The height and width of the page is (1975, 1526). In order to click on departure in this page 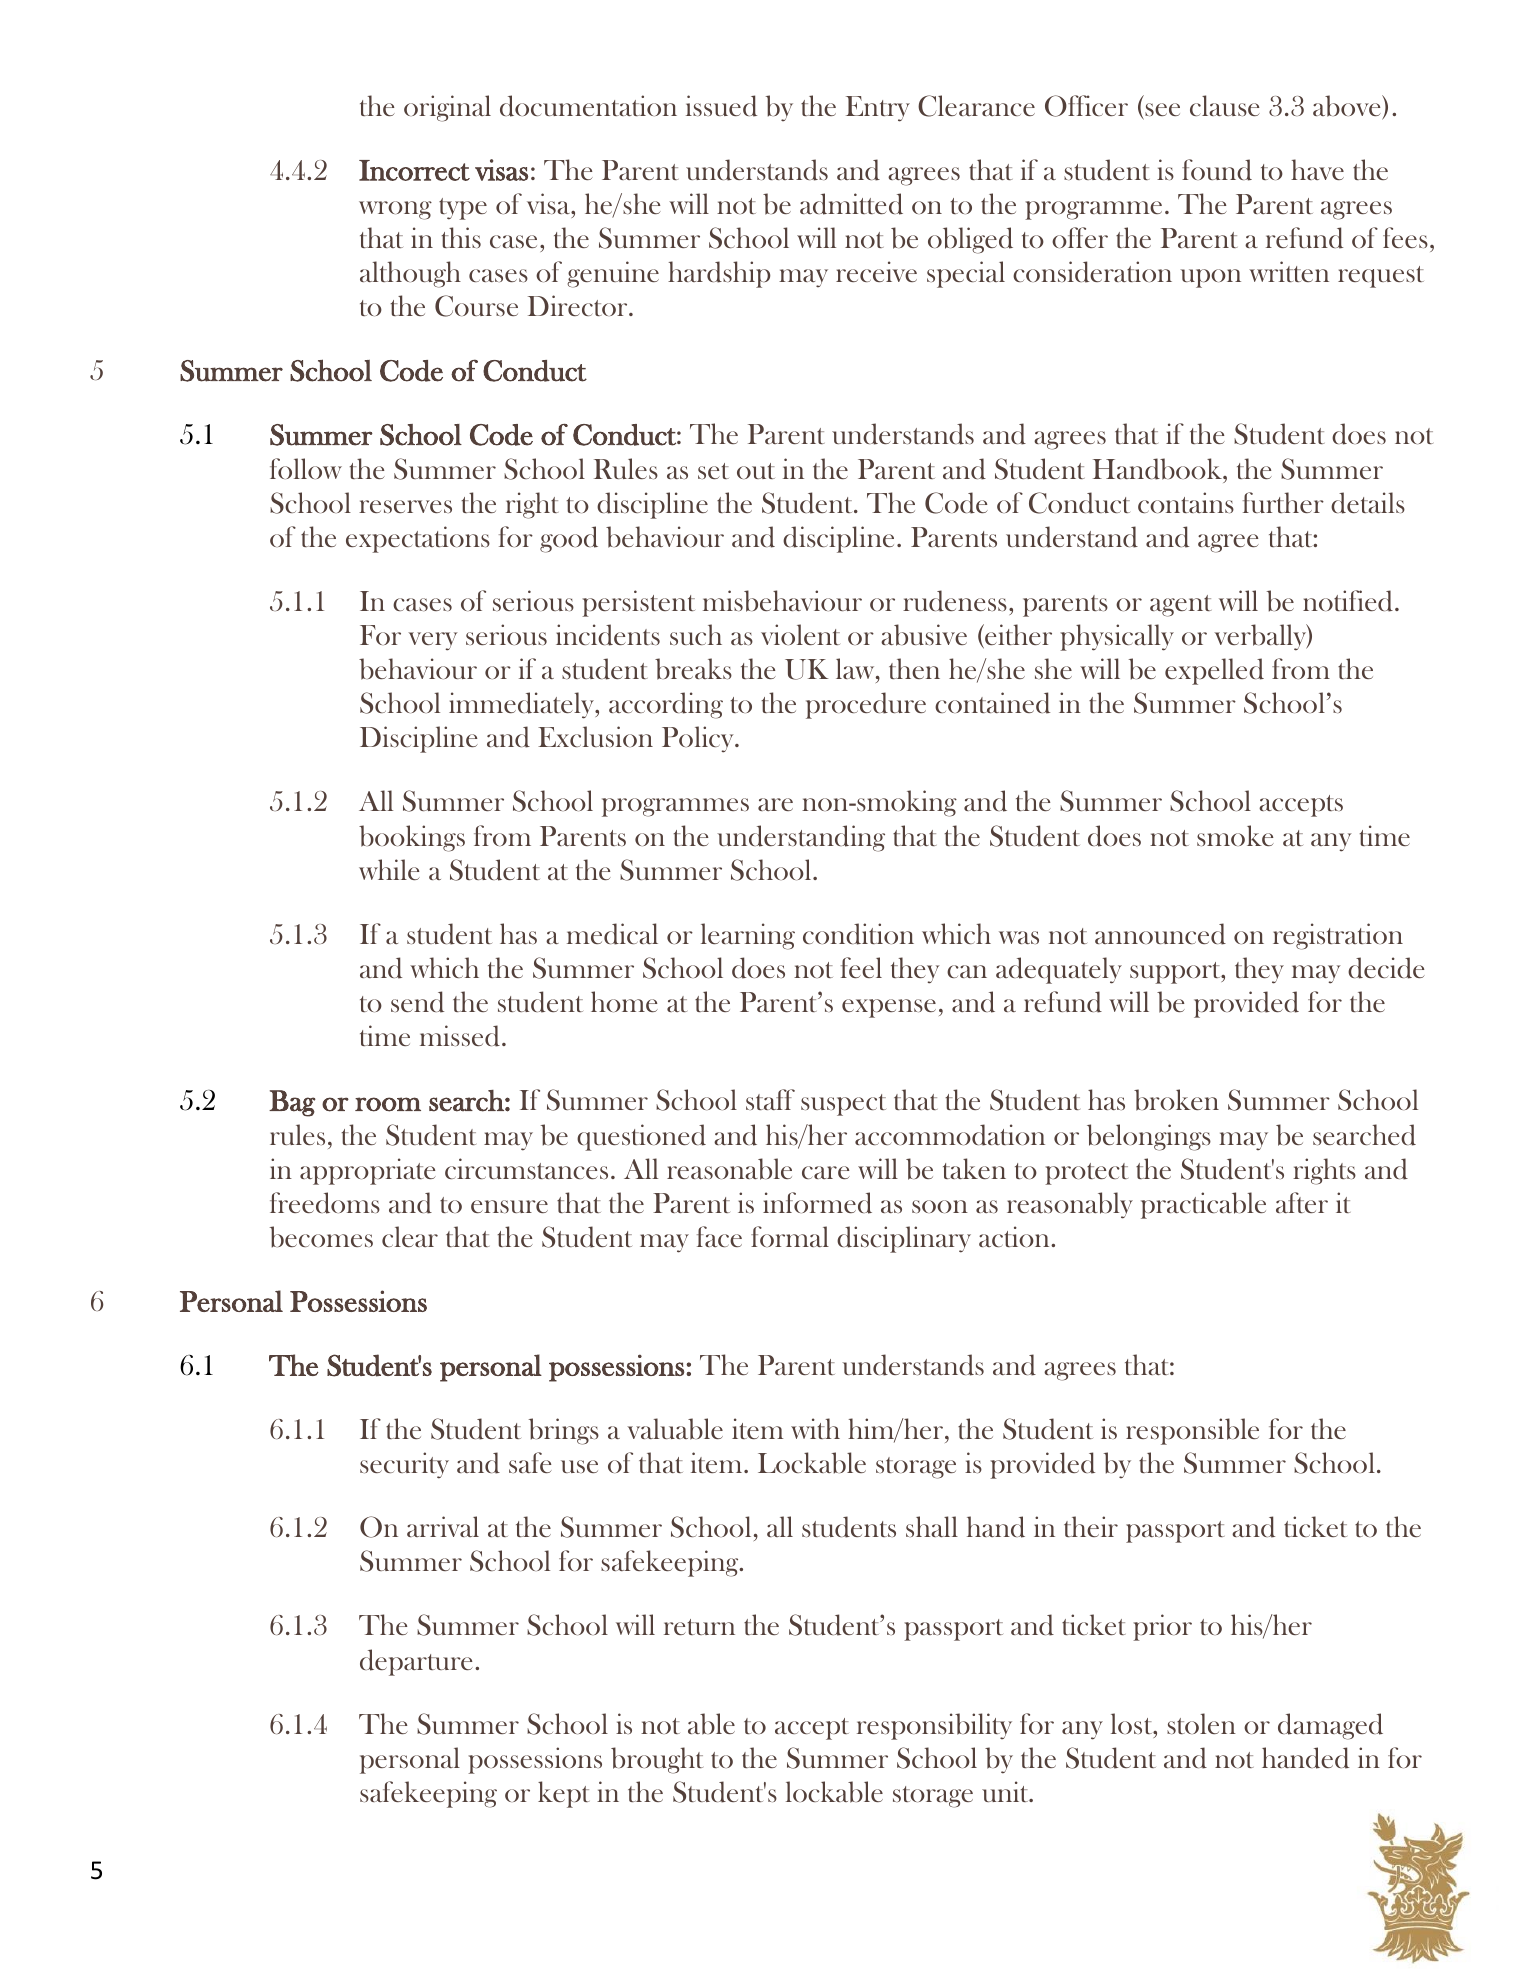, I will do `click(416, 1662)`.
